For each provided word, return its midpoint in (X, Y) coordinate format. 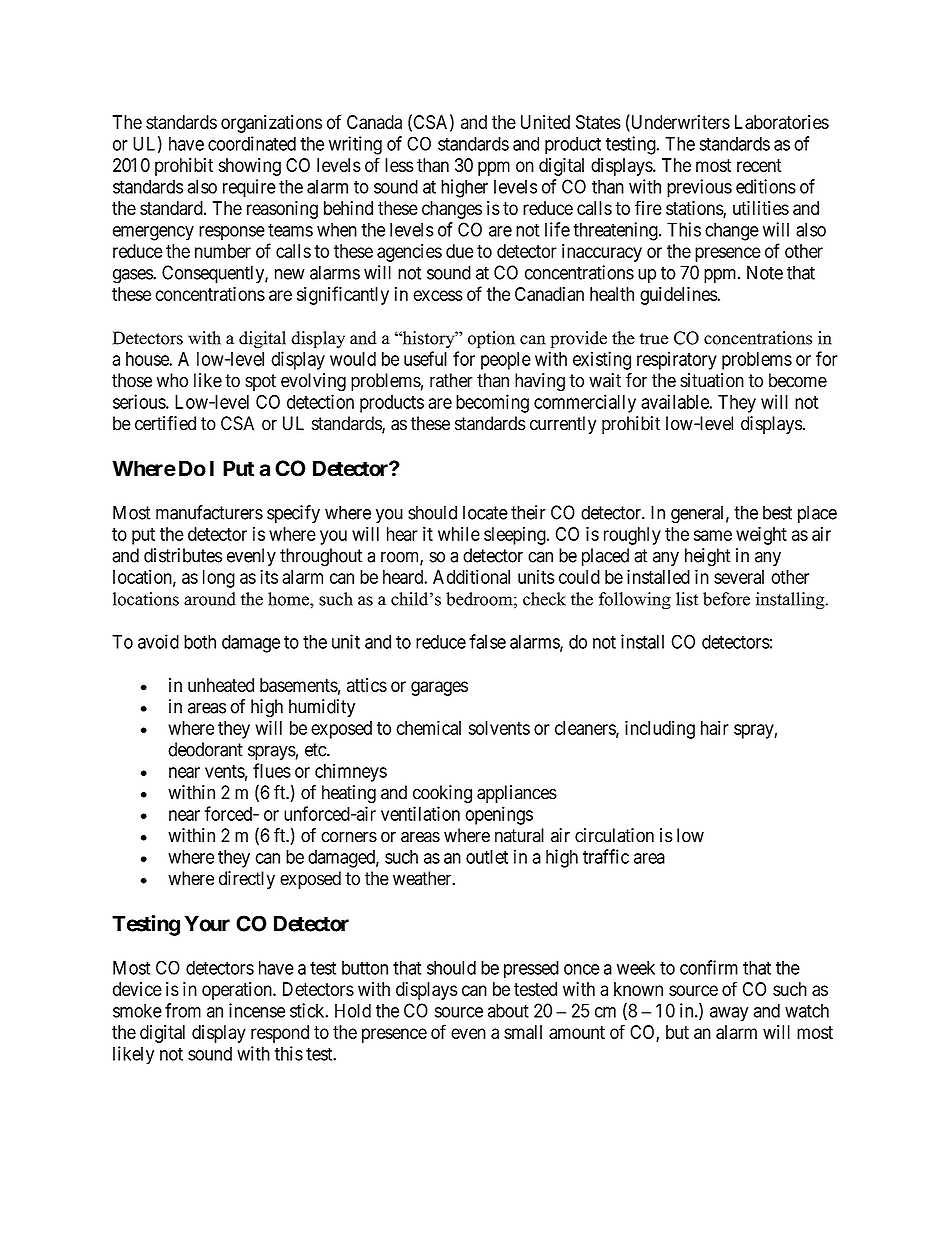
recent (759, 165)
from (183, 1010)
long (219, 579)
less (399, 165)
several (739, 577)
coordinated (252, 143)
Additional (471, 576)
